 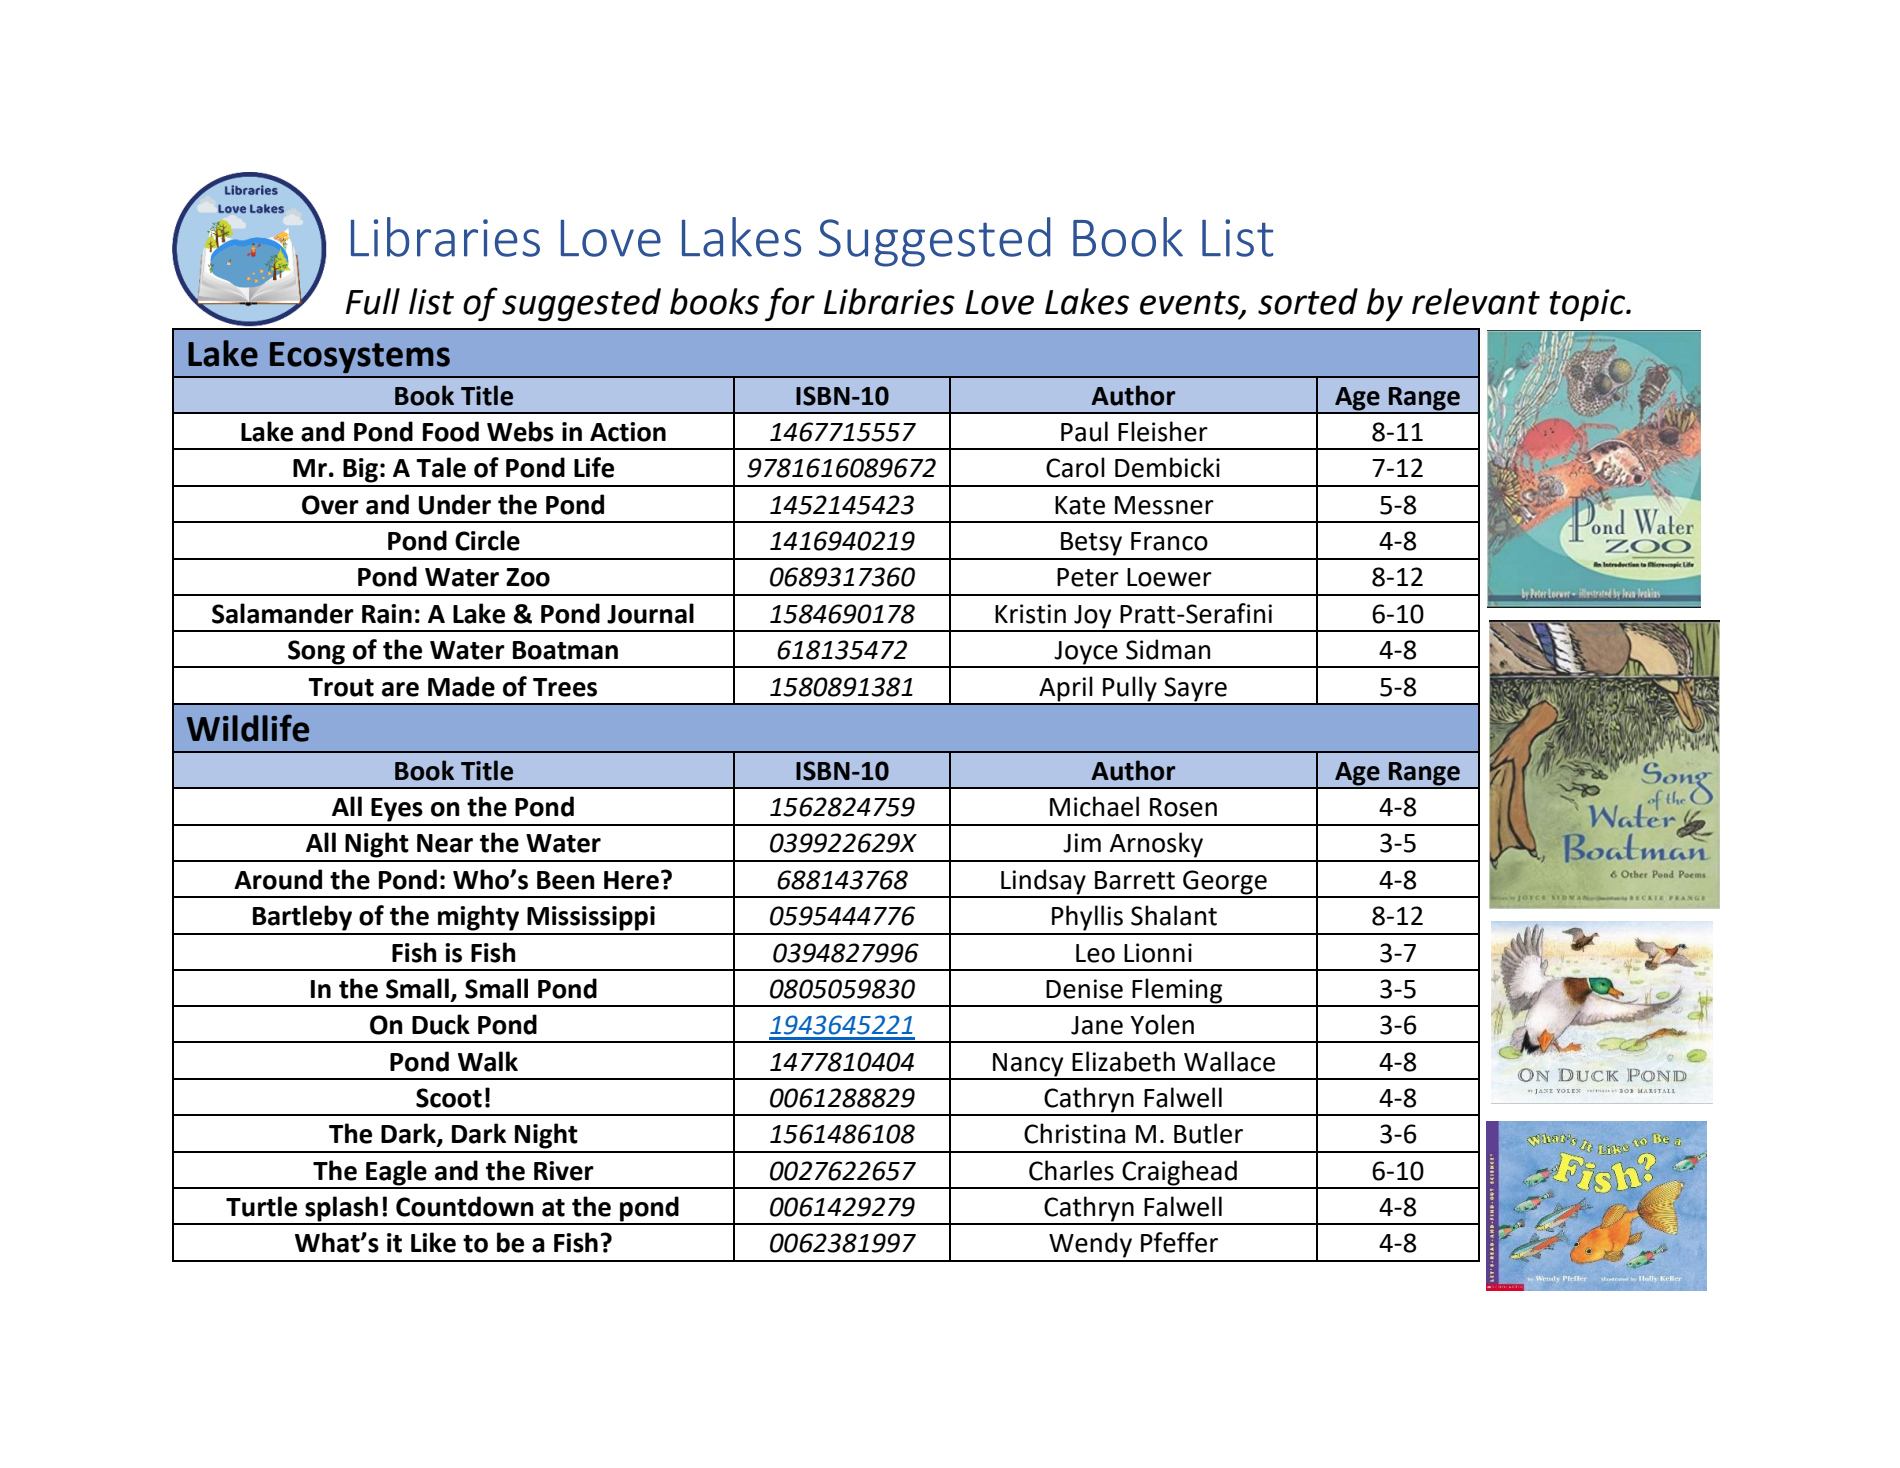 What do you see at coordinates (1183, 807) in the document?
I see `Rosen` at bounding box center [1183, 807].
